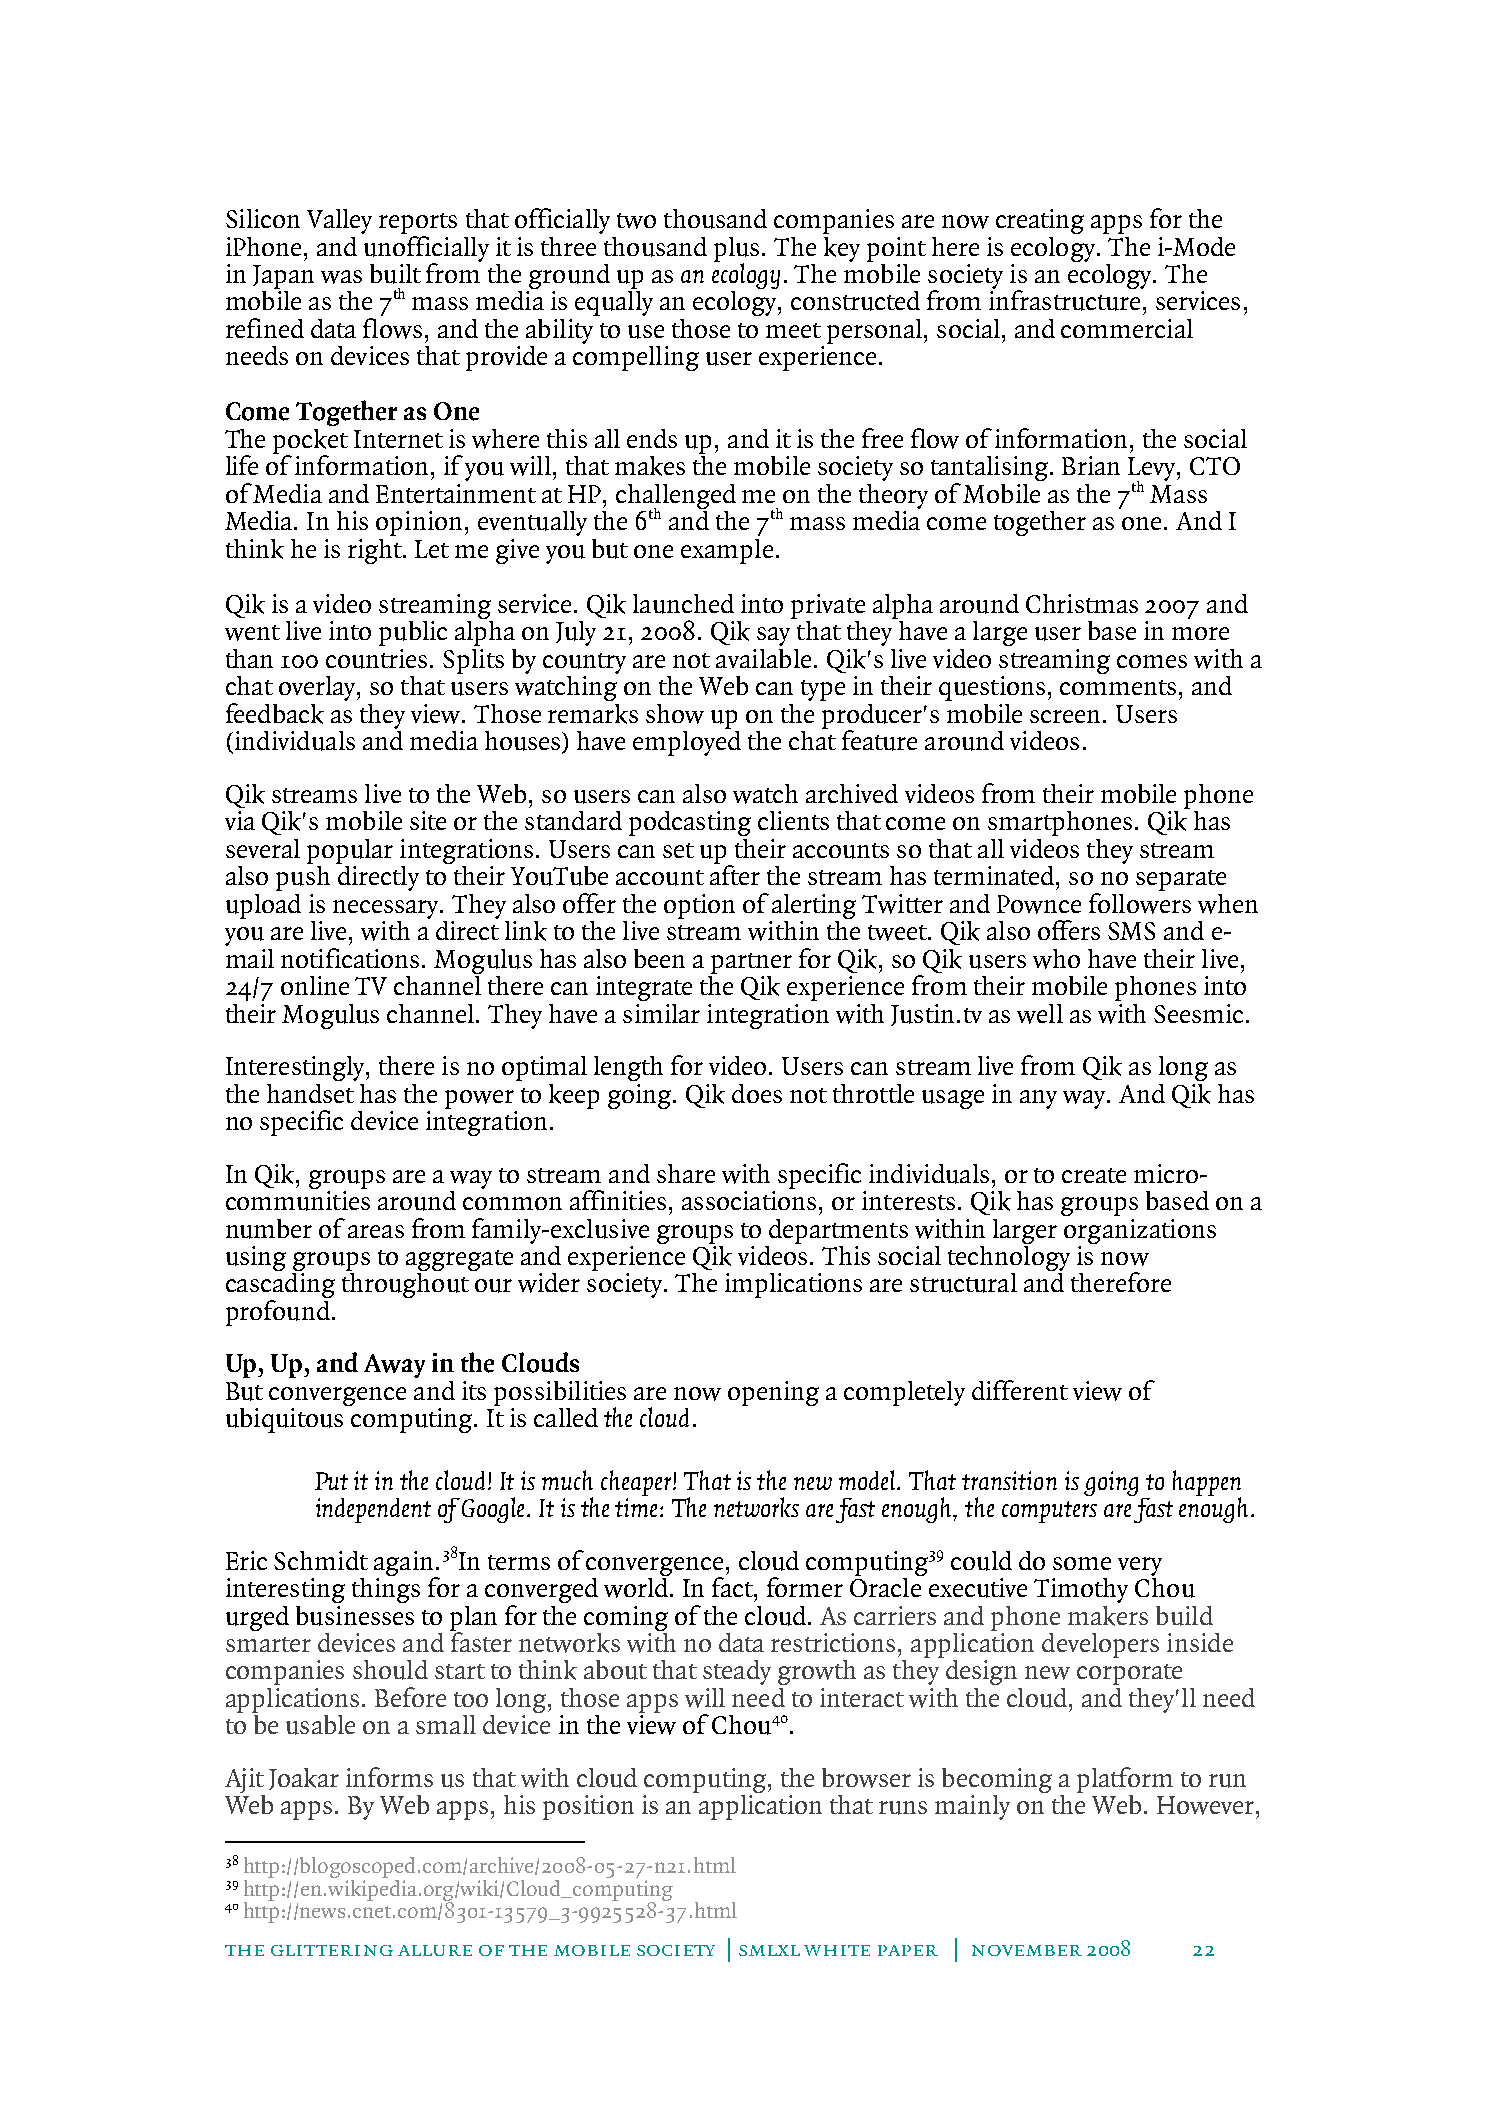  I want to click on does, so click(757, 1093).
